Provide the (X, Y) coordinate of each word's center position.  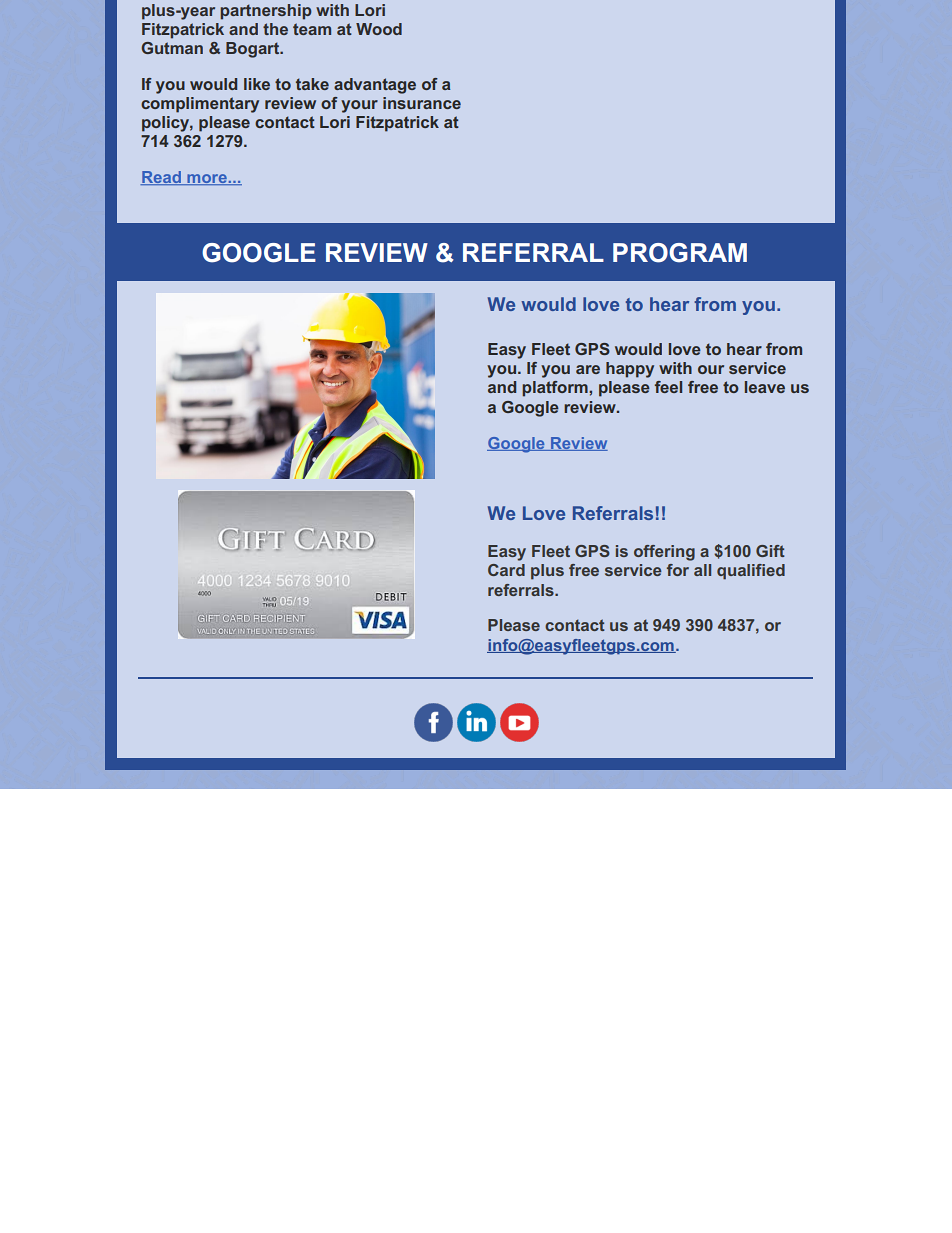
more (207, 179)
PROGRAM (680, 253)
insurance (422, 103)
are (588, 369)
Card (506, 570)
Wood (379, 29)
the (275, 29)
